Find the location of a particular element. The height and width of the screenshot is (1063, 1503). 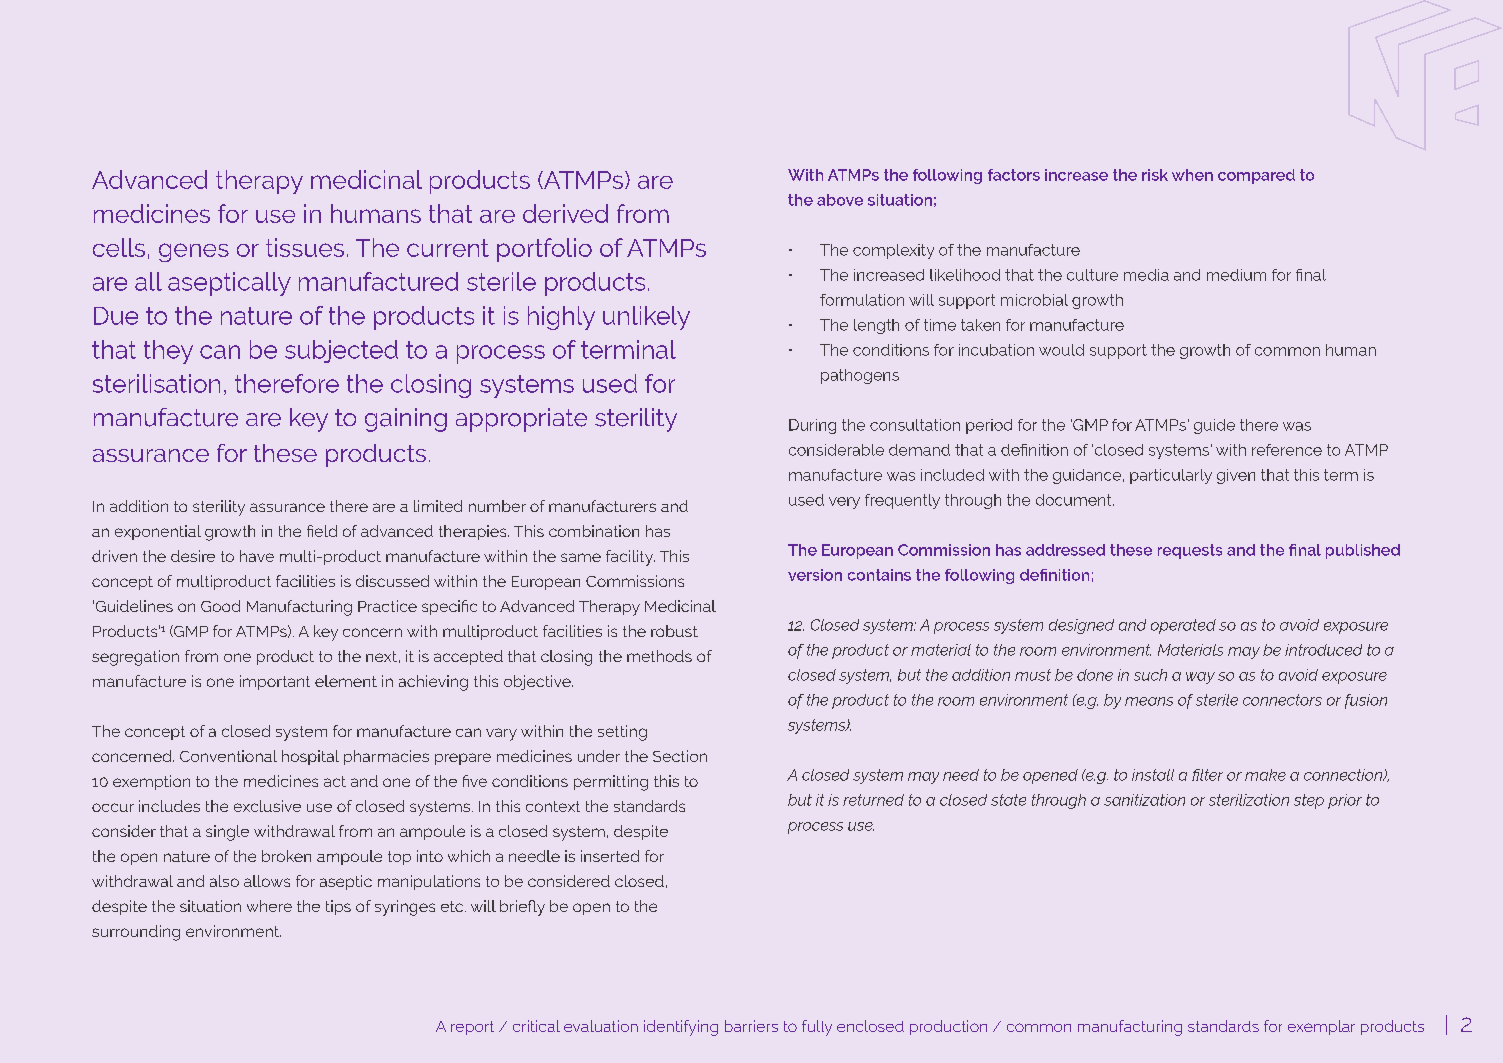

operated is located at coordinates (1183, 626).
